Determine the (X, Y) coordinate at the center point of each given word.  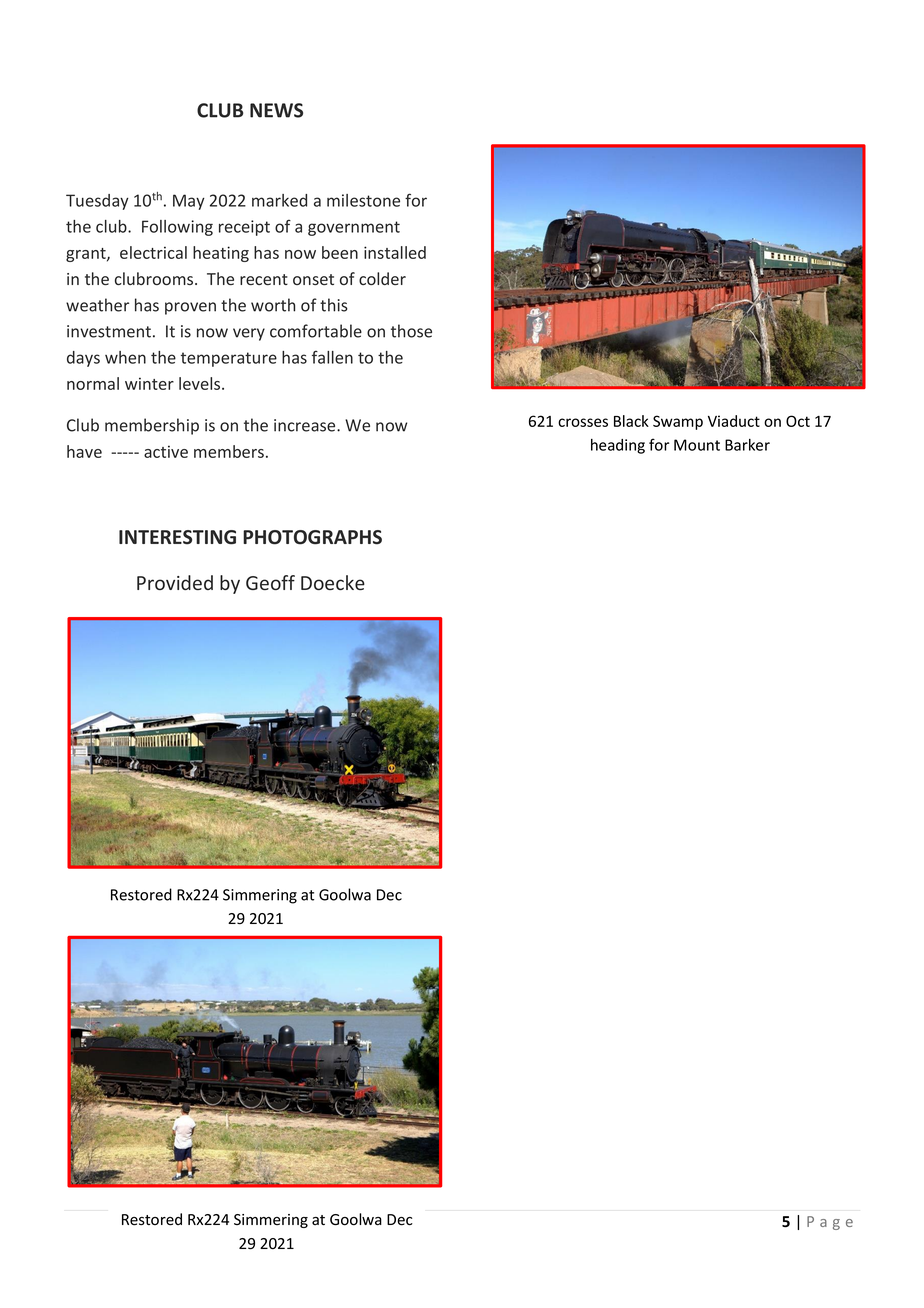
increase (306, 425)
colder (382, 278)
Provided (175, 582)
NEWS (276, 110)
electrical (153, 252)
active (166, 451)
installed (395, 252)
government (354, 228)
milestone (363, 200)
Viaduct (734, 421)
